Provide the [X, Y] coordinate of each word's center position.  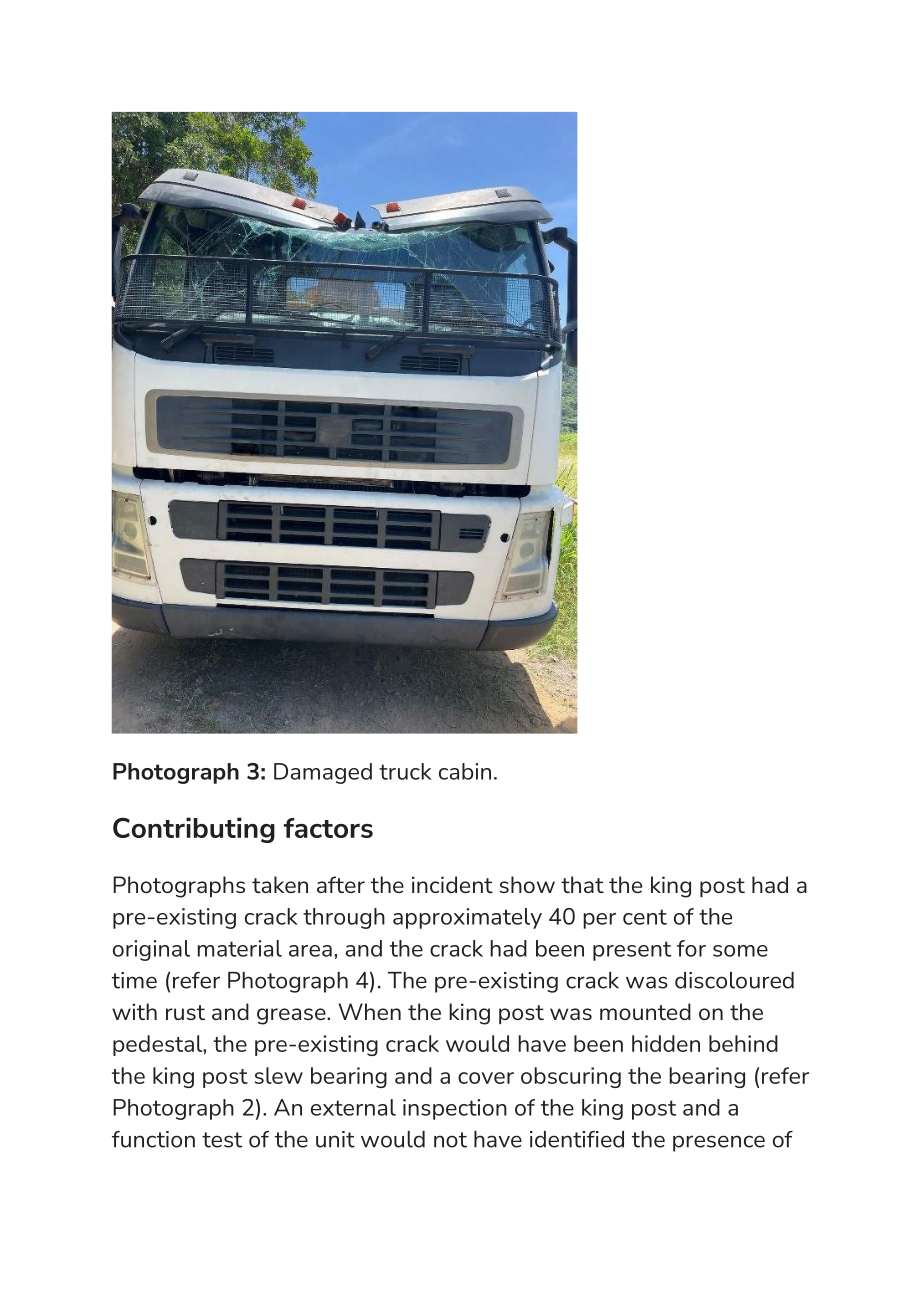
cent [645, 917]
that [582, 884]
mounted [645, 1011]
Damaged [323, 773]
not [450, 1140]
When [369, 1011]
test [222, 1140]
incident [452, 884]
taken [280, 884]
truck [405, 771]
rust [185, 1012]
